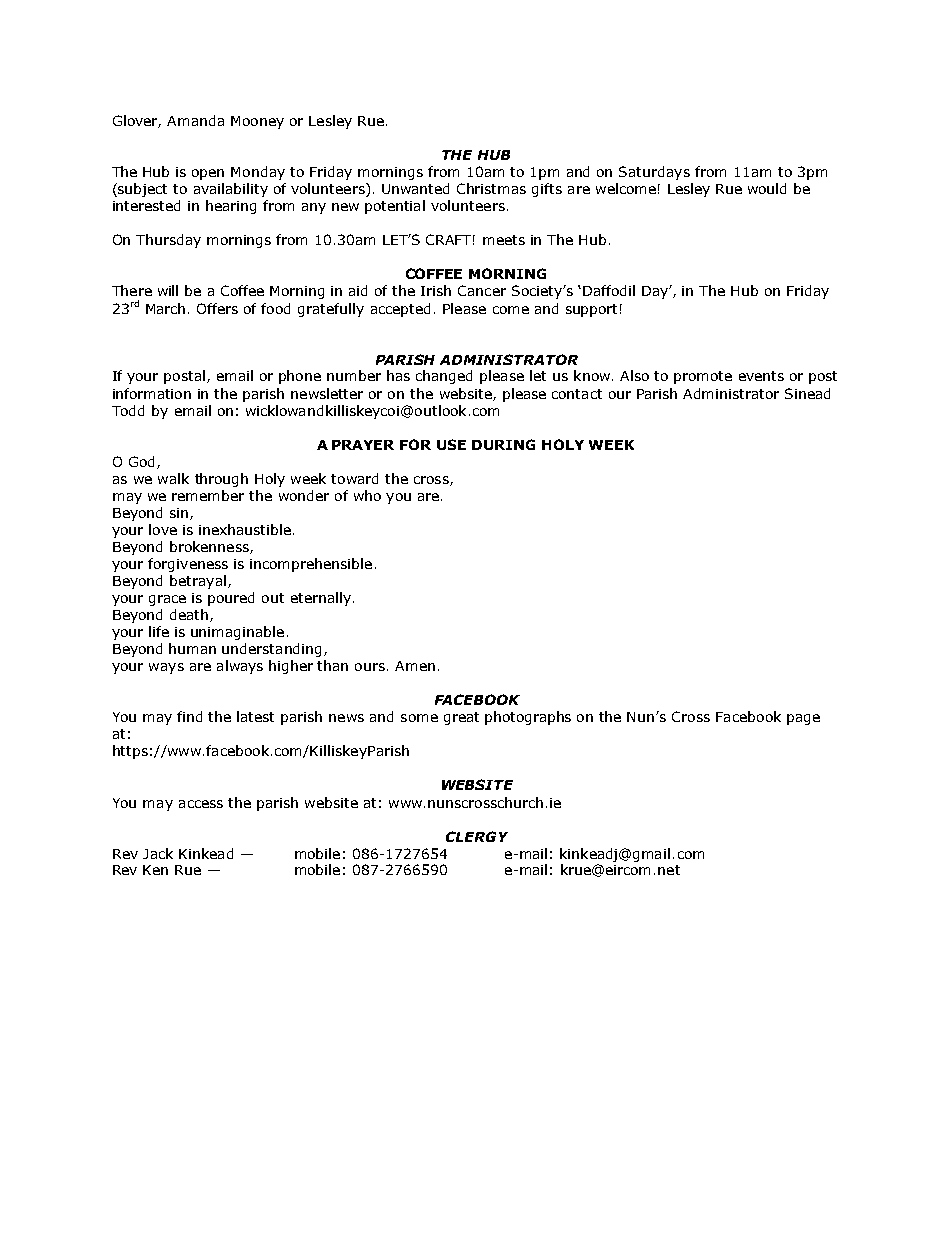 The height and width of the document is (1233, 952). Describe the element at coordinates (654, 173) in the document. I see `Saturdays` at that location.
